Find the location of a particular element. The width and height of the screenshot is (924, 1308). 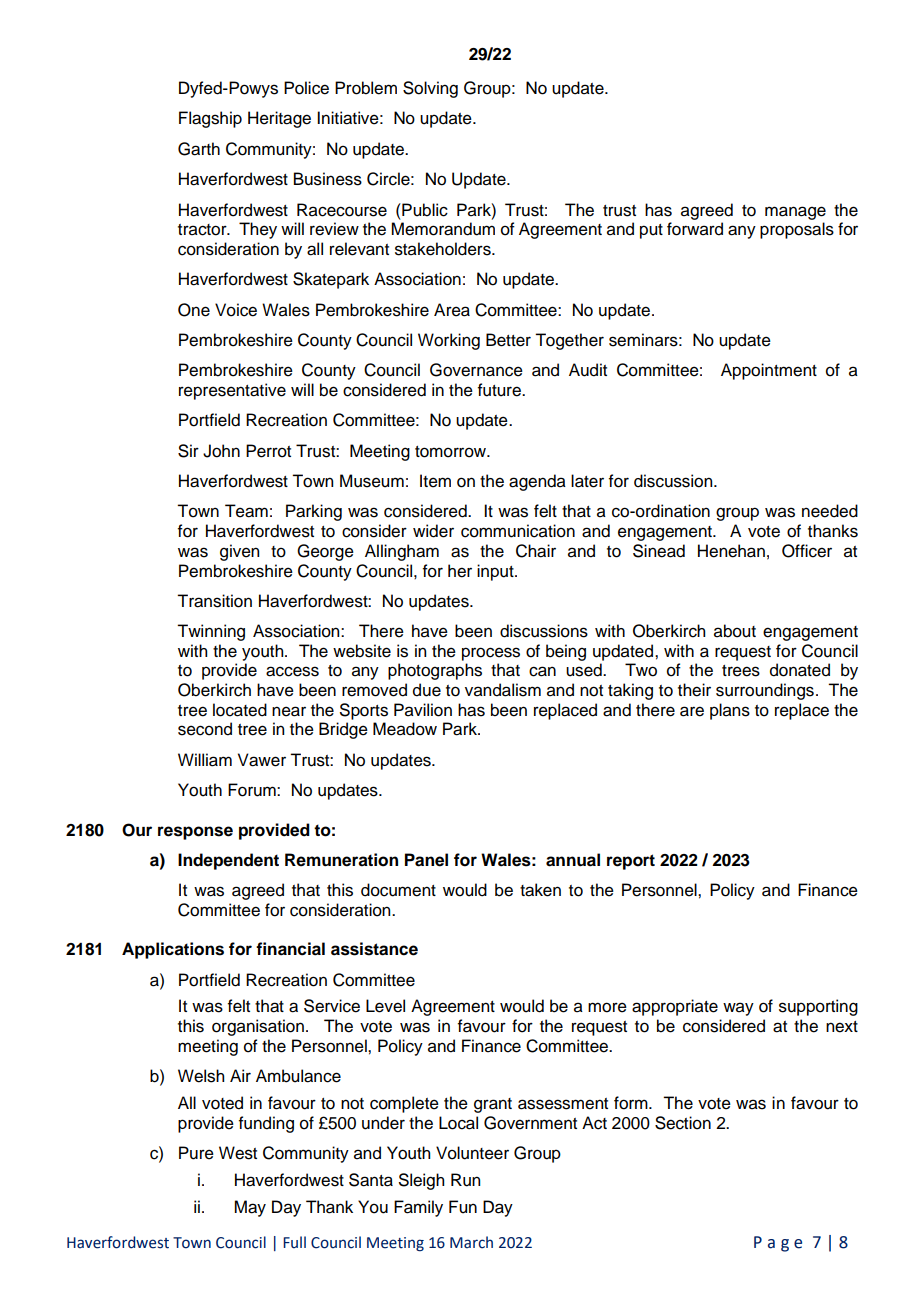

way is located at coordinates (738, 1009).
